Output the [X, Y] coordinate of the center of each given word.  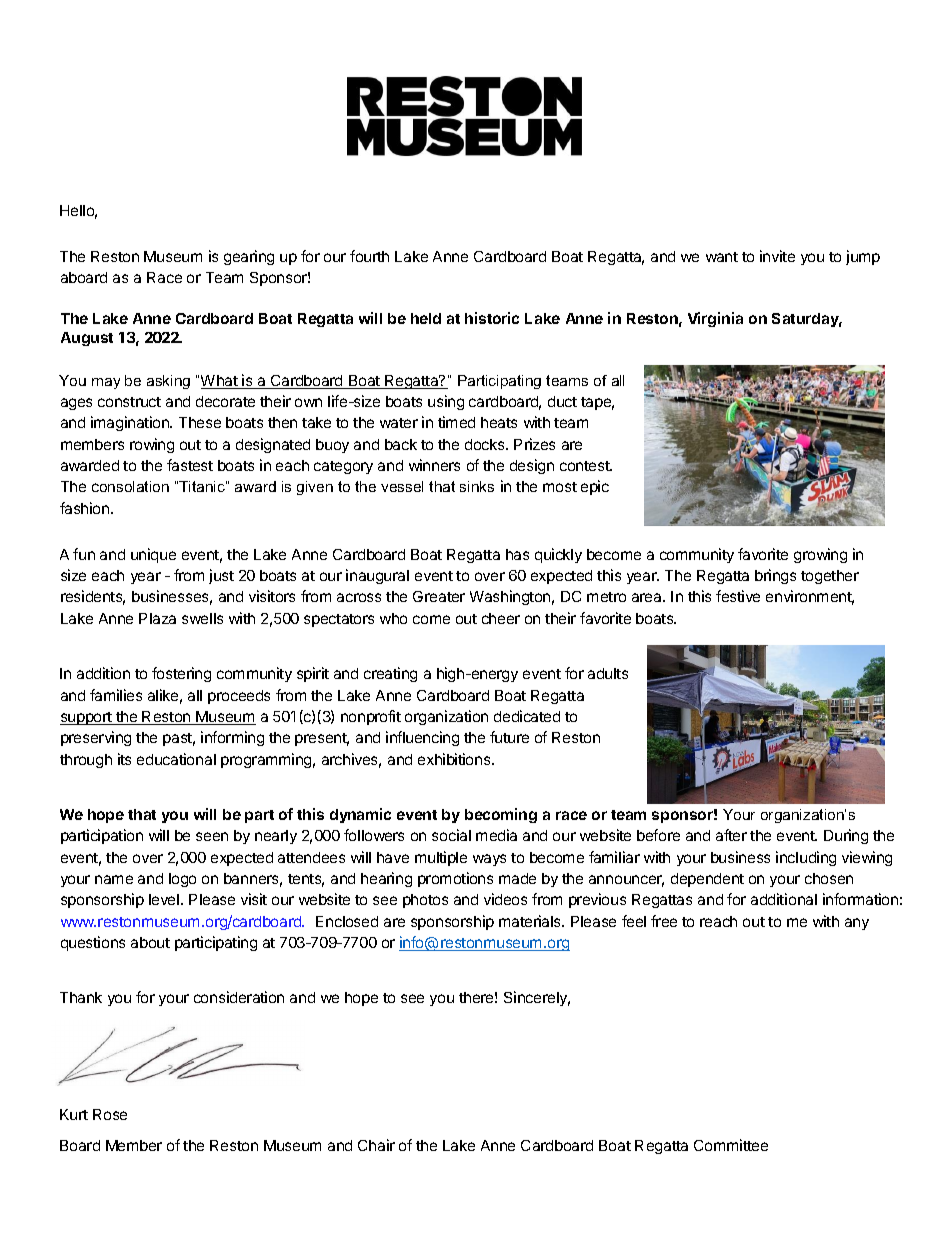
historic [492, 318]
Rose [110, 1114]
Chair [376, 1145]
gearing [249, 257]
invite [777, 256]
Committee [731, 1145]
